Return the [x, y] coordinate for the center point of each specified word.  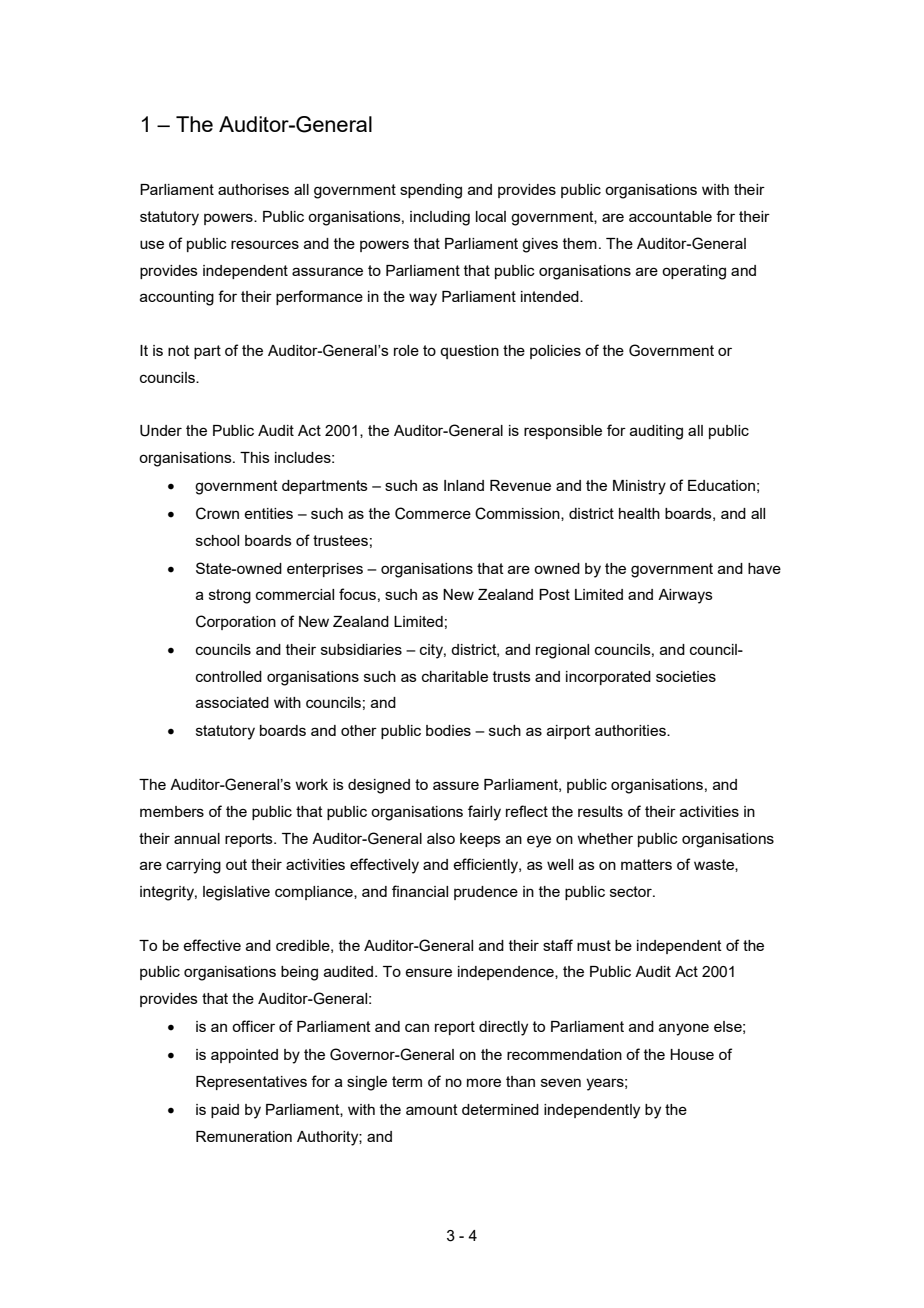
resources [265, 244]
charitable [455, 676]
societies [686, 676]
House [692, 1054]
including [440, 218]
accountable [670, 216]
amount [432, 1109]
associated [232, 702]
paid [225, 1111]
